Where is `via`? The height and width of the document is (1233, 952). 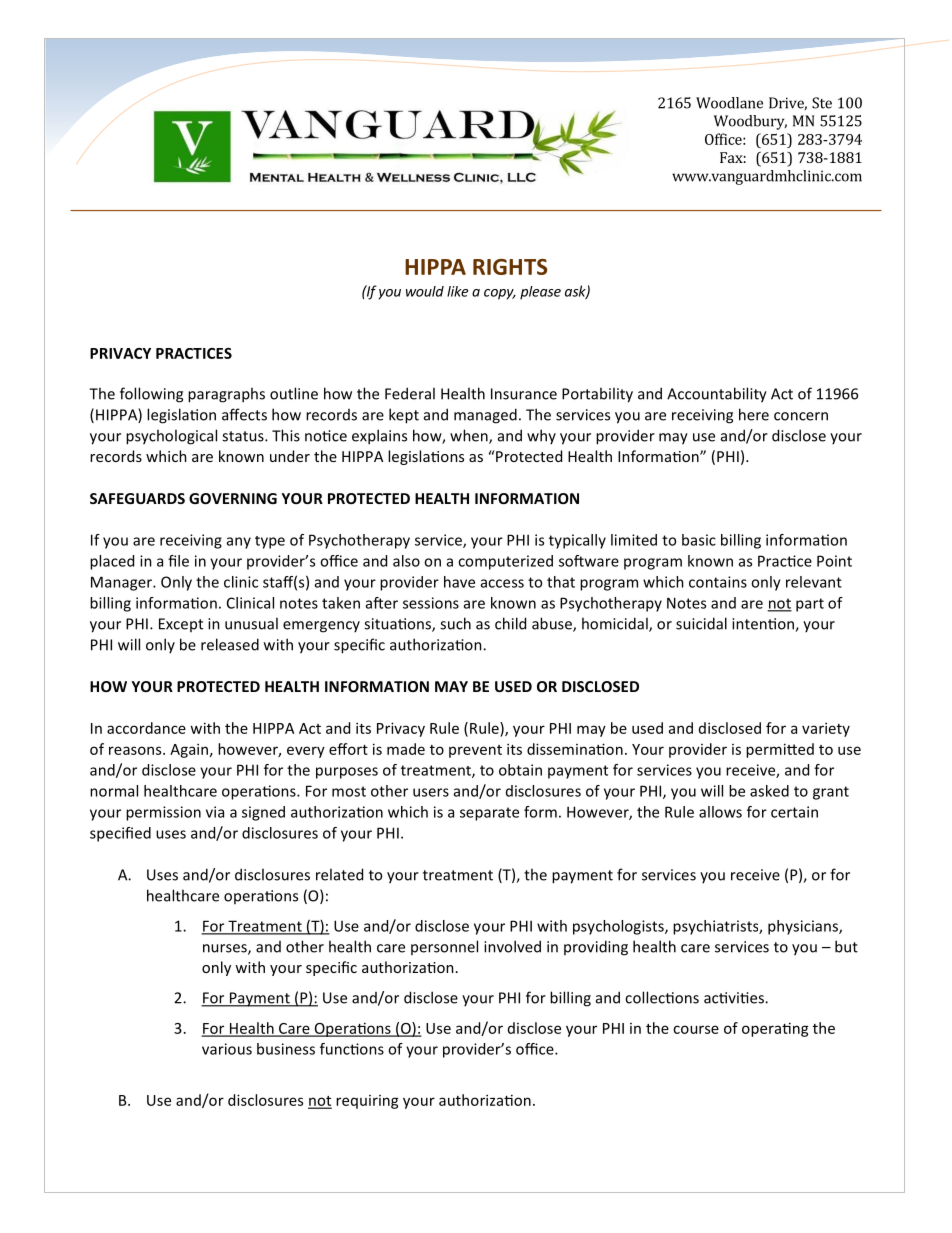 via is located at coordinates (215, 812).
